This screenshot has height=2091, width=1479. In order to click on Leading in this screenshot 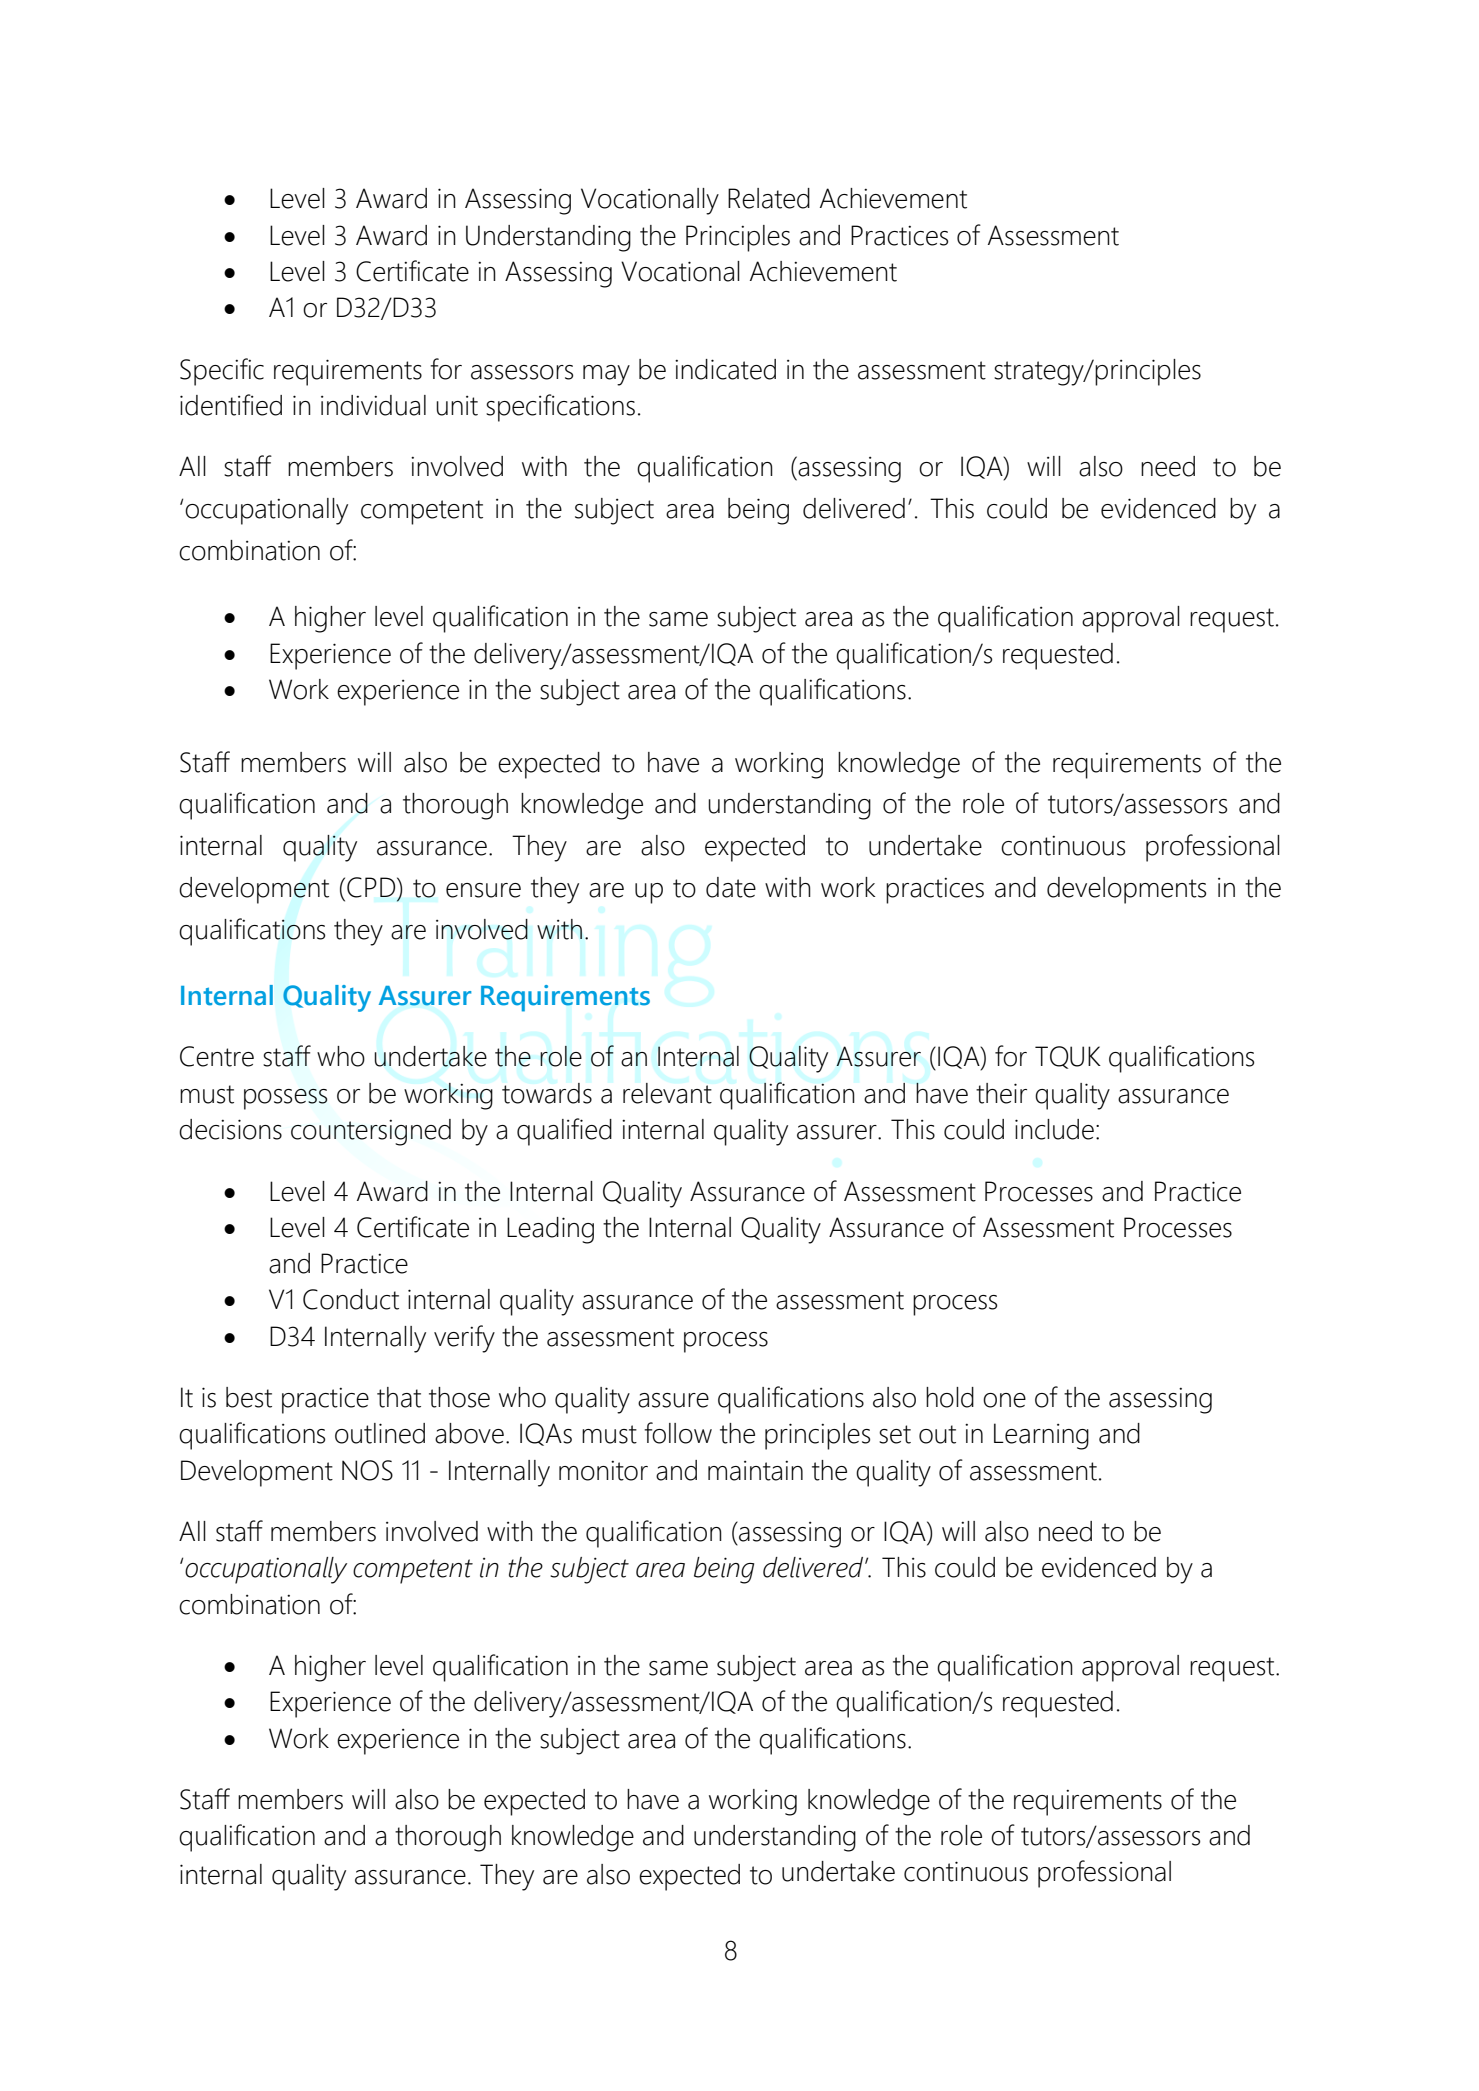, I will do `click(550, 1230)`.
